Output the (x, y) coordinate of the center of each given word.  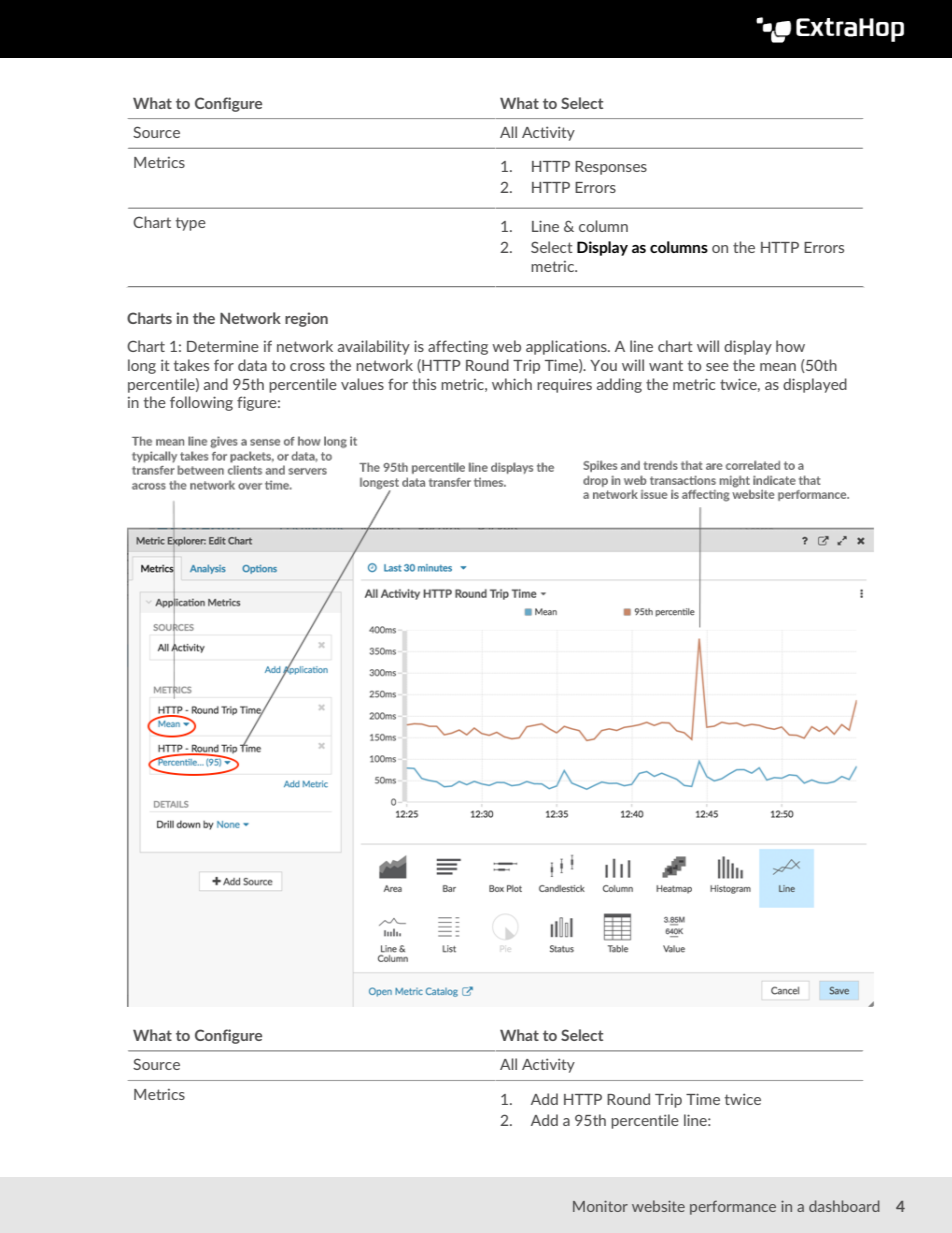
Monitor (600, 1206)
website (658, 1206)
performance (733, 1208)
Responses (611, 168)
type (191, 224)
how (790, 346)
